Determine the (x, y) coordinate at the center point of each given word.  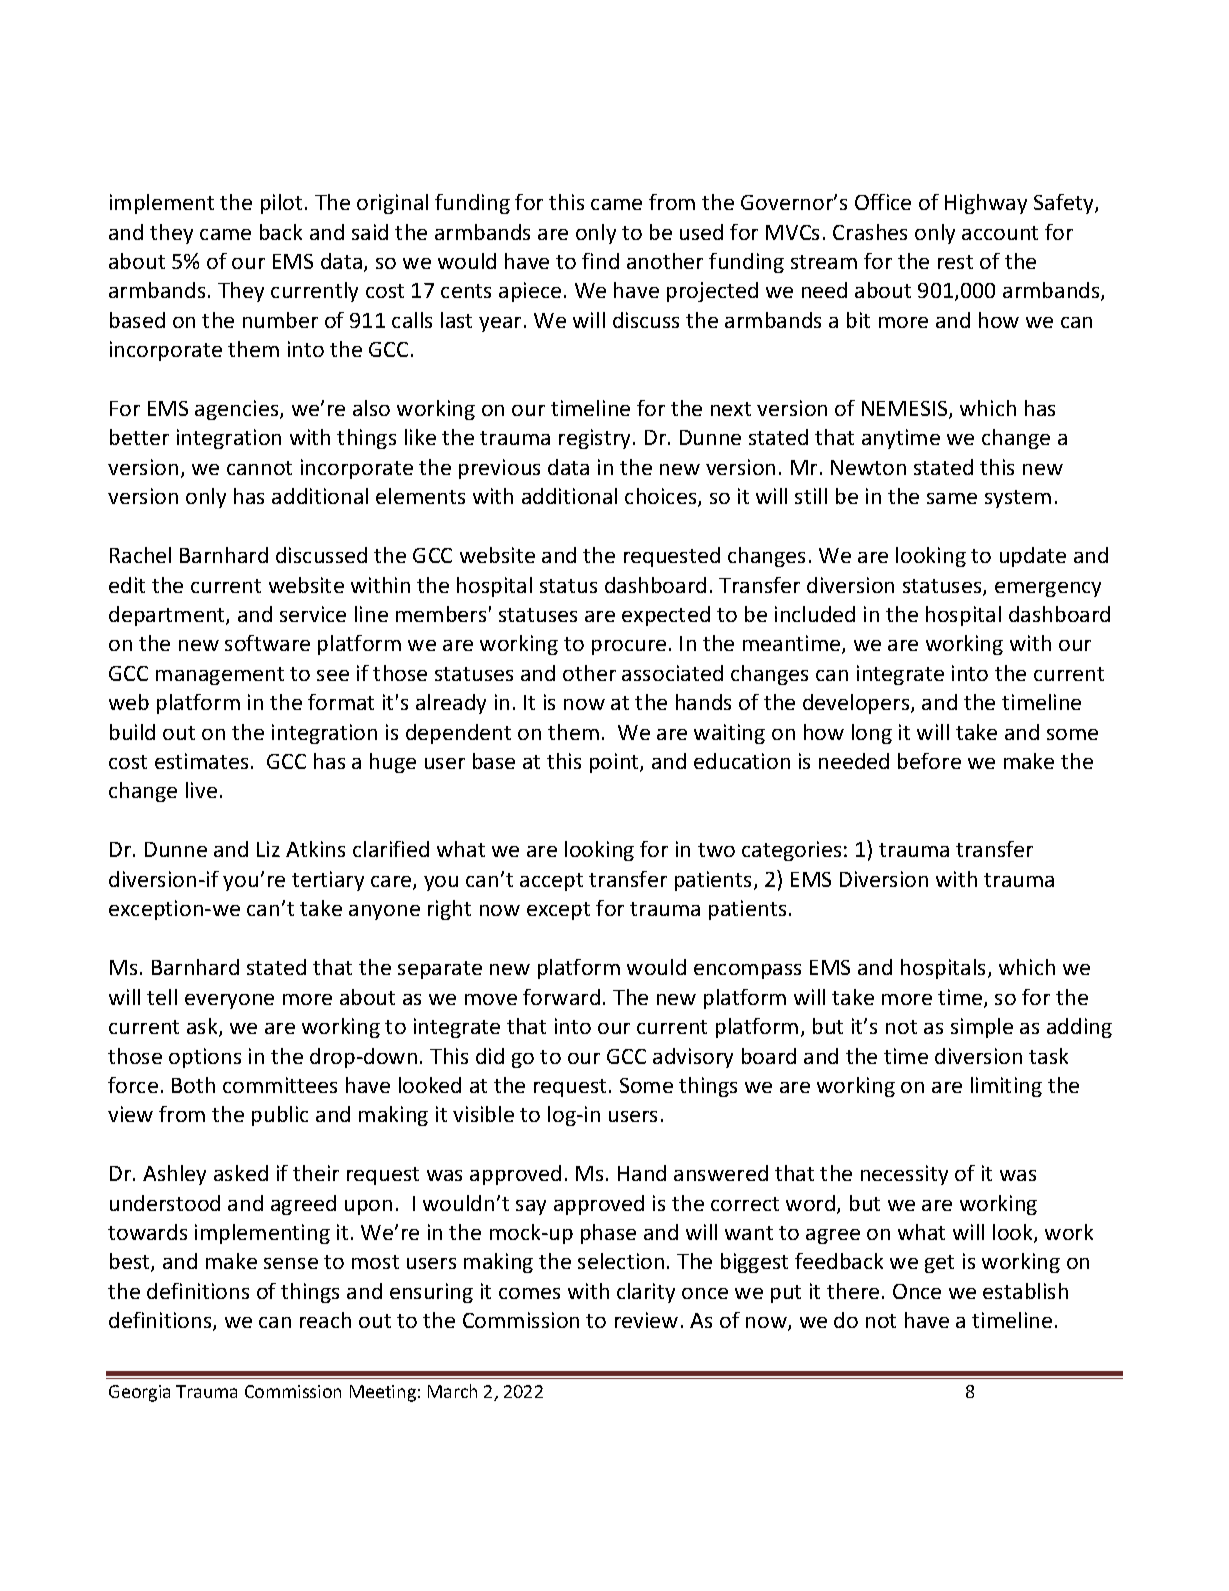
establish (1025, 1291)
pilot (281, 204)
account (1000, 233)
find (600, 261)
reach (325, 1320)
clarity (646, 1293)
